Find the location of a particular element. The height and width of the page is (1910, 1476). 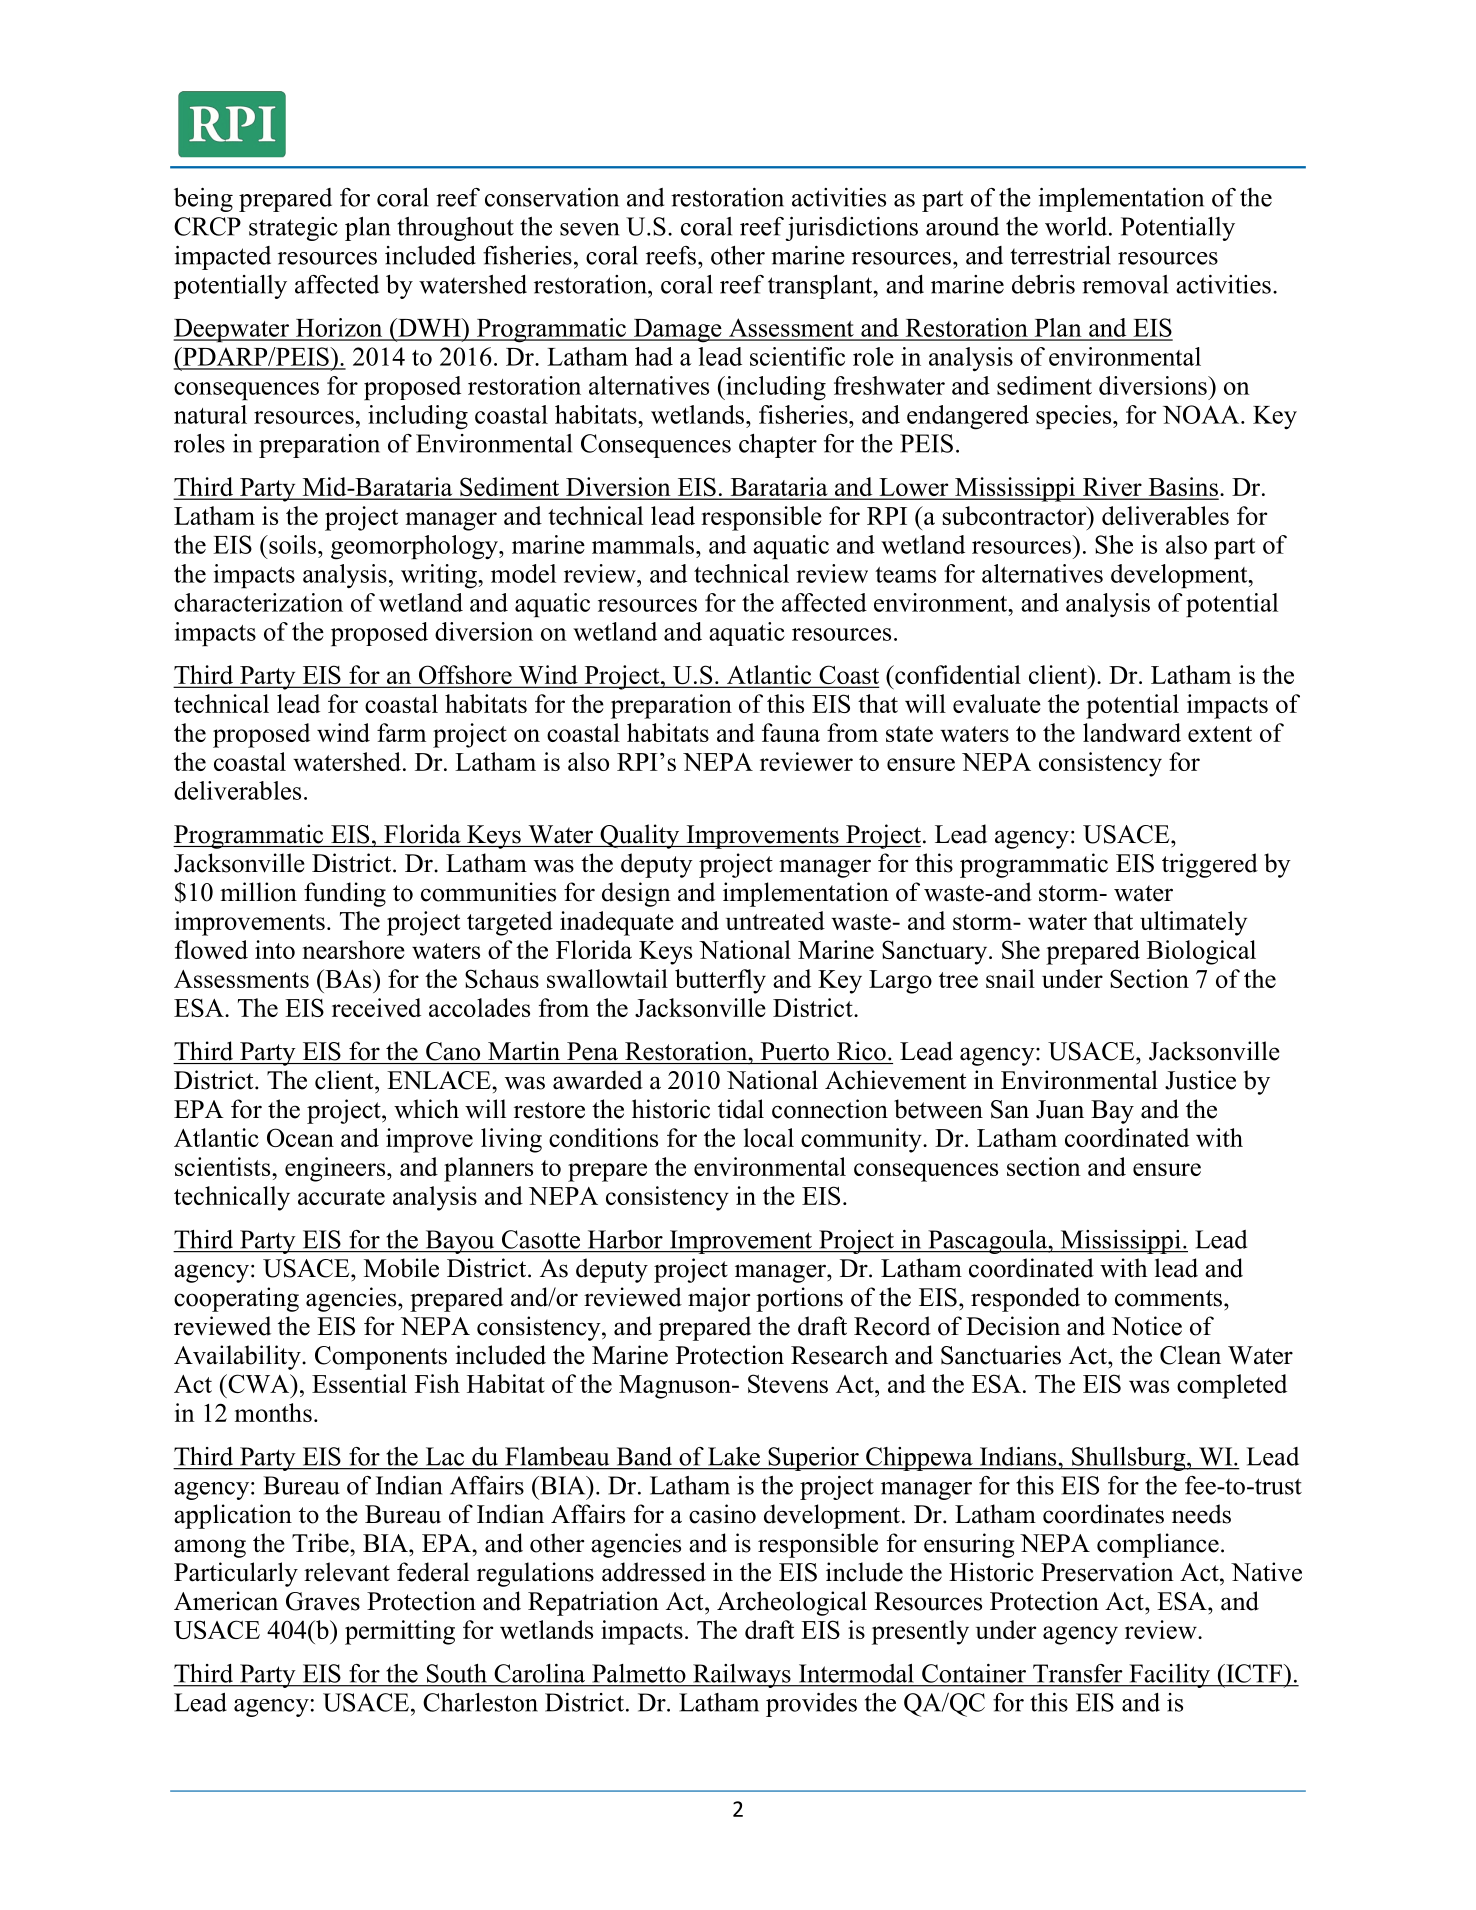

accurate is located at coordinates (341, 1197).
